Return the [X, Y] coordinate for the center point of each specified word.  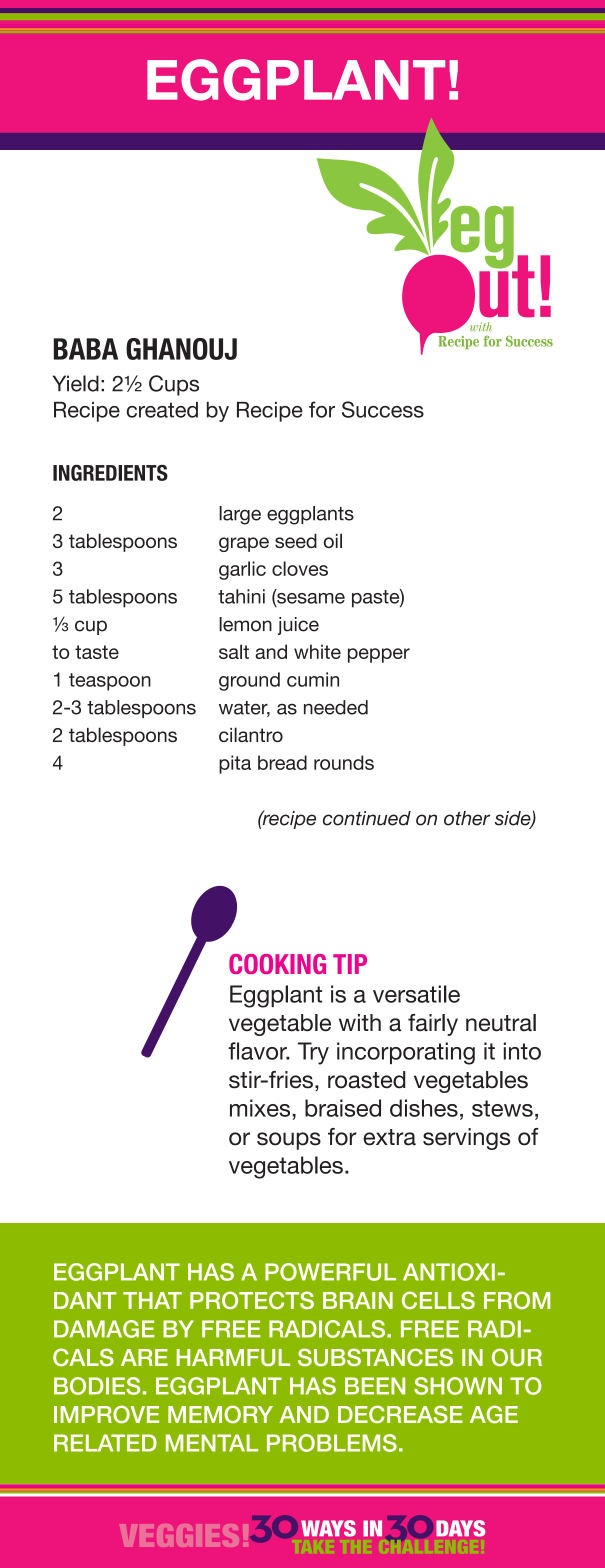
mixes [260, 1108]
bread [282, 762]
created [162, 410]
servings [466, 1139]
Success [383, 409]
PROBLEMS [332, 1443]
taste [97, 652]
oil [333, 540]
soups [289, 1141]
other [467, 818]
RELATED [105, 1443]
